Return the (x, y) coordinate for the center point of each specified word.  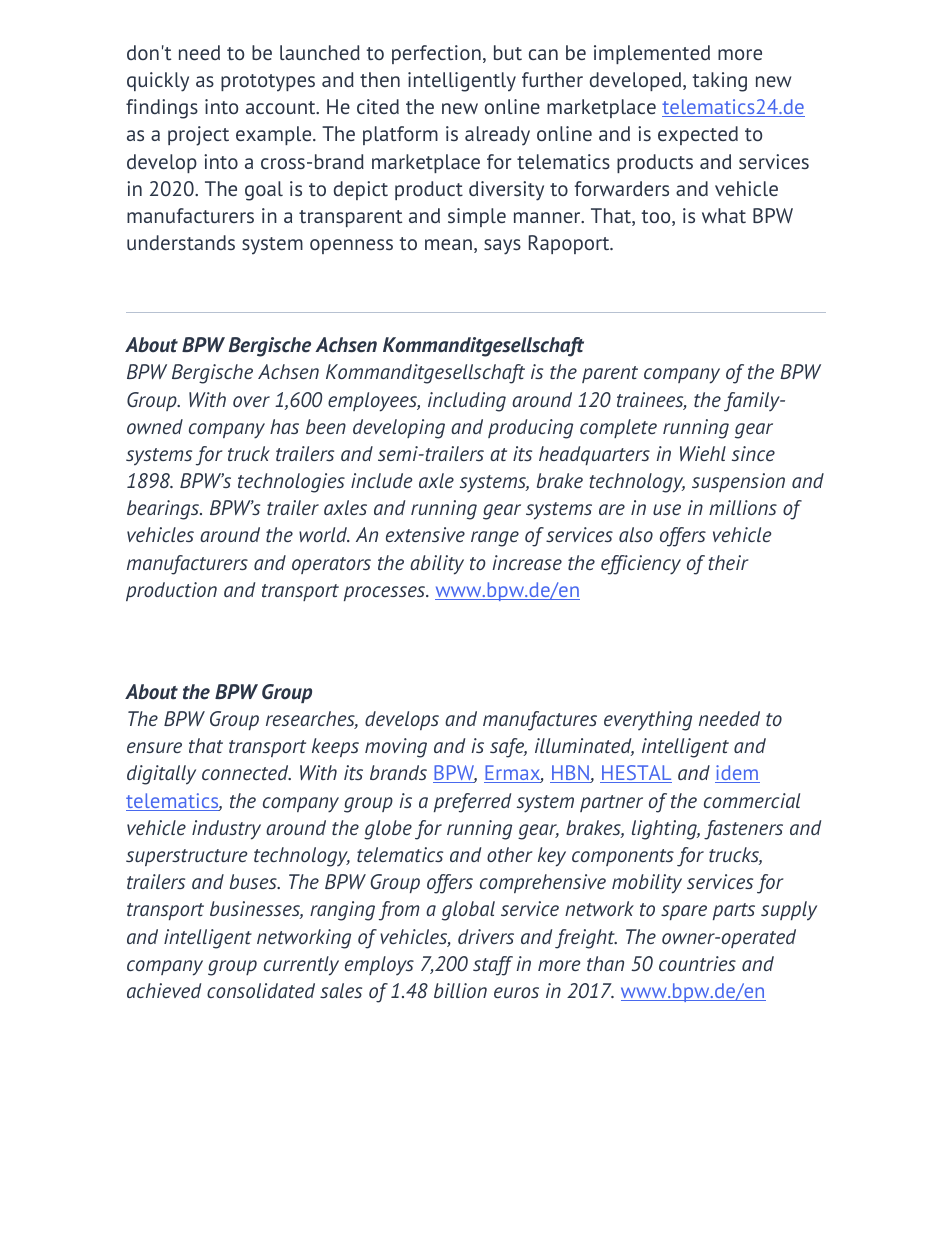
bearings (164, 510)
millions (743, 507)
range (495, 539)
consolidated (261, 990)
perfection (436, 54)
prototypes (268, 83)
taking (719, 82)
